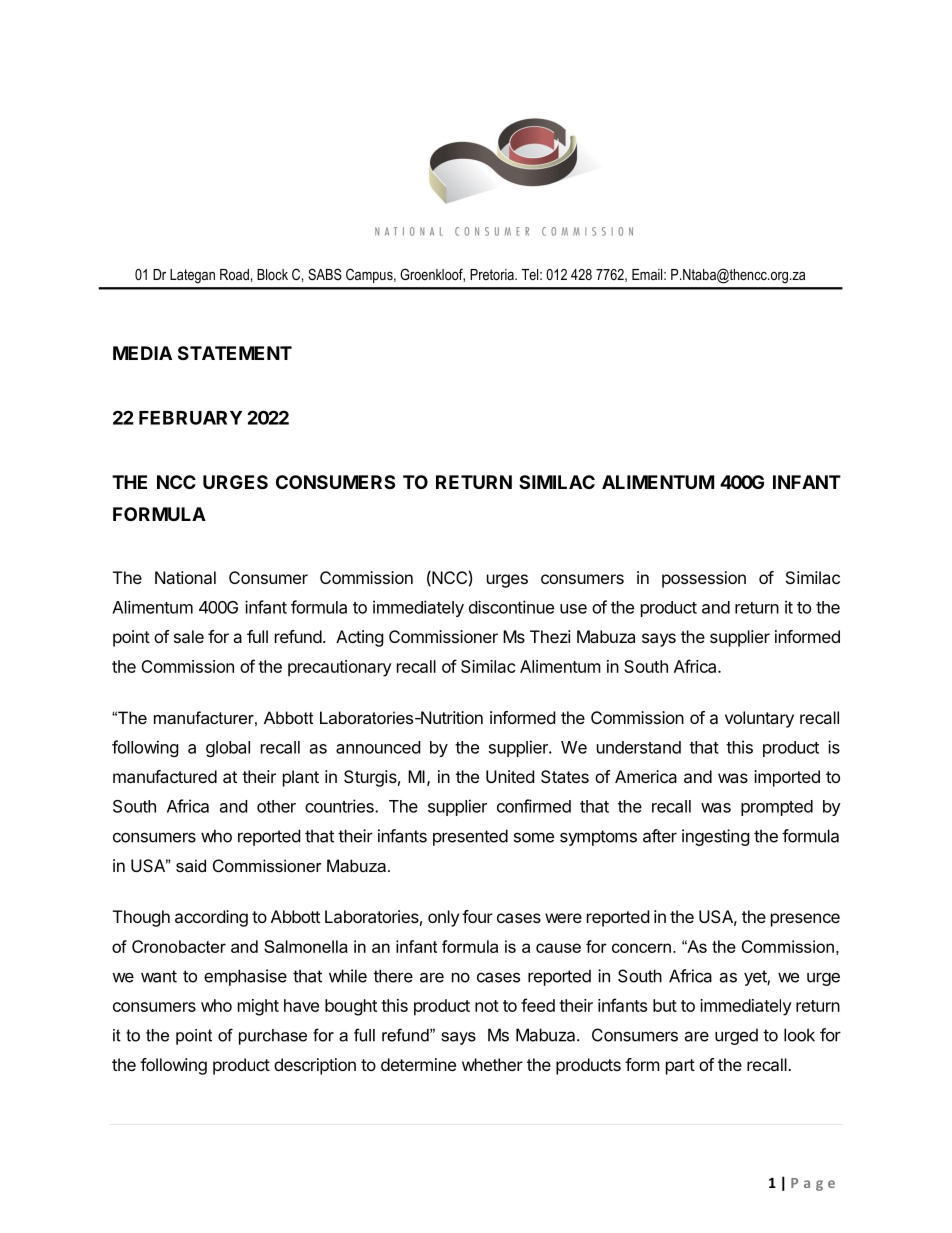  What do you see at coordinates (273, 1037) in the document?
I see `purchase` at bounding box center [273, 1037].
